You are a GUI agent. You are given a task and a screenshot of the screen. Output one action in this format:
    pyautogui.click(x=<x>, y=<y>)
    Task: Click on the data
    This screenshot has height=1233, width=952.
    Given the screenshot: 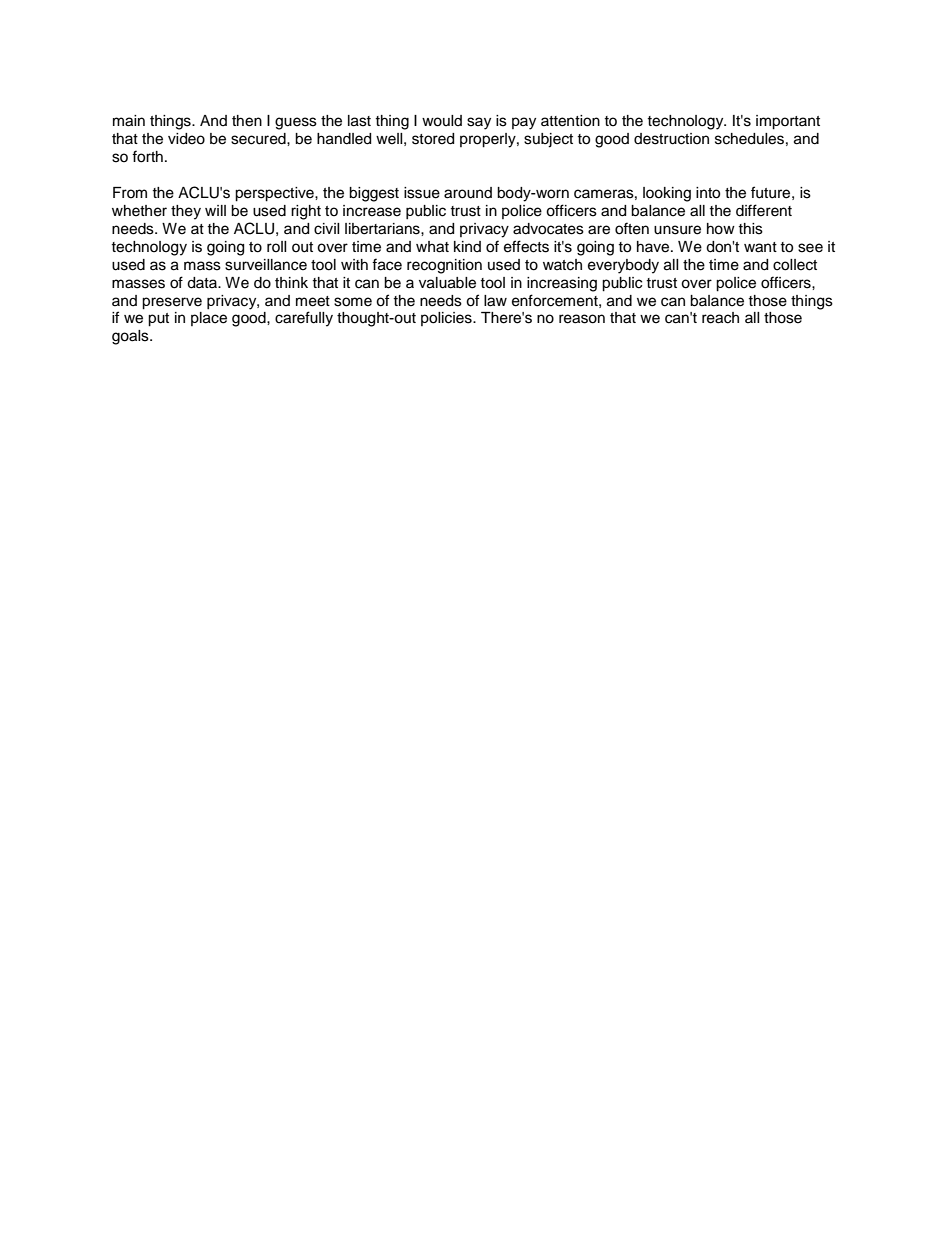 What is the action you would take?
    pyautogui.click(x=203, y=283)
